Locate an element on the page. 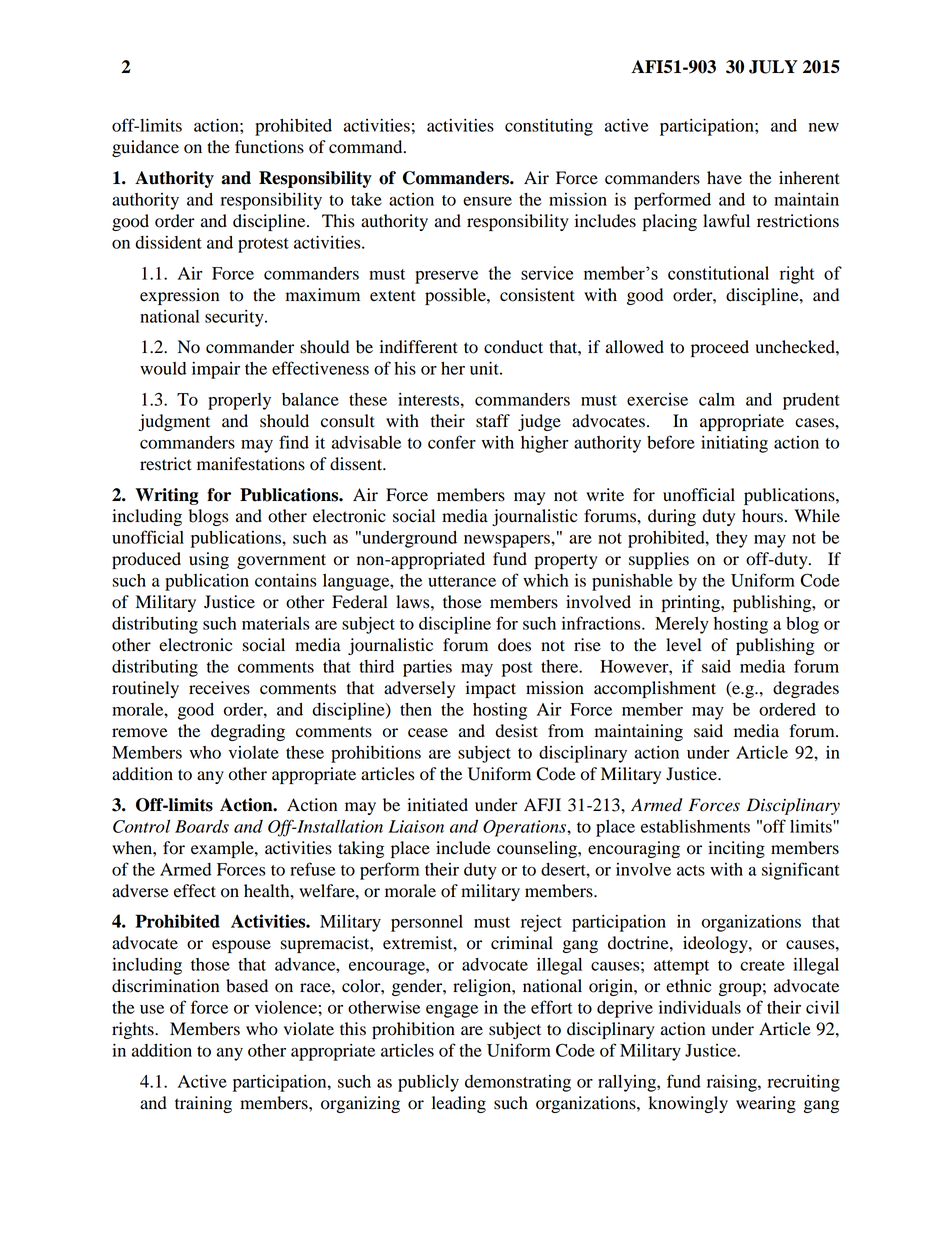 The width and height of the document is (952, 1233). functions is located at coordinates (269, 147).
